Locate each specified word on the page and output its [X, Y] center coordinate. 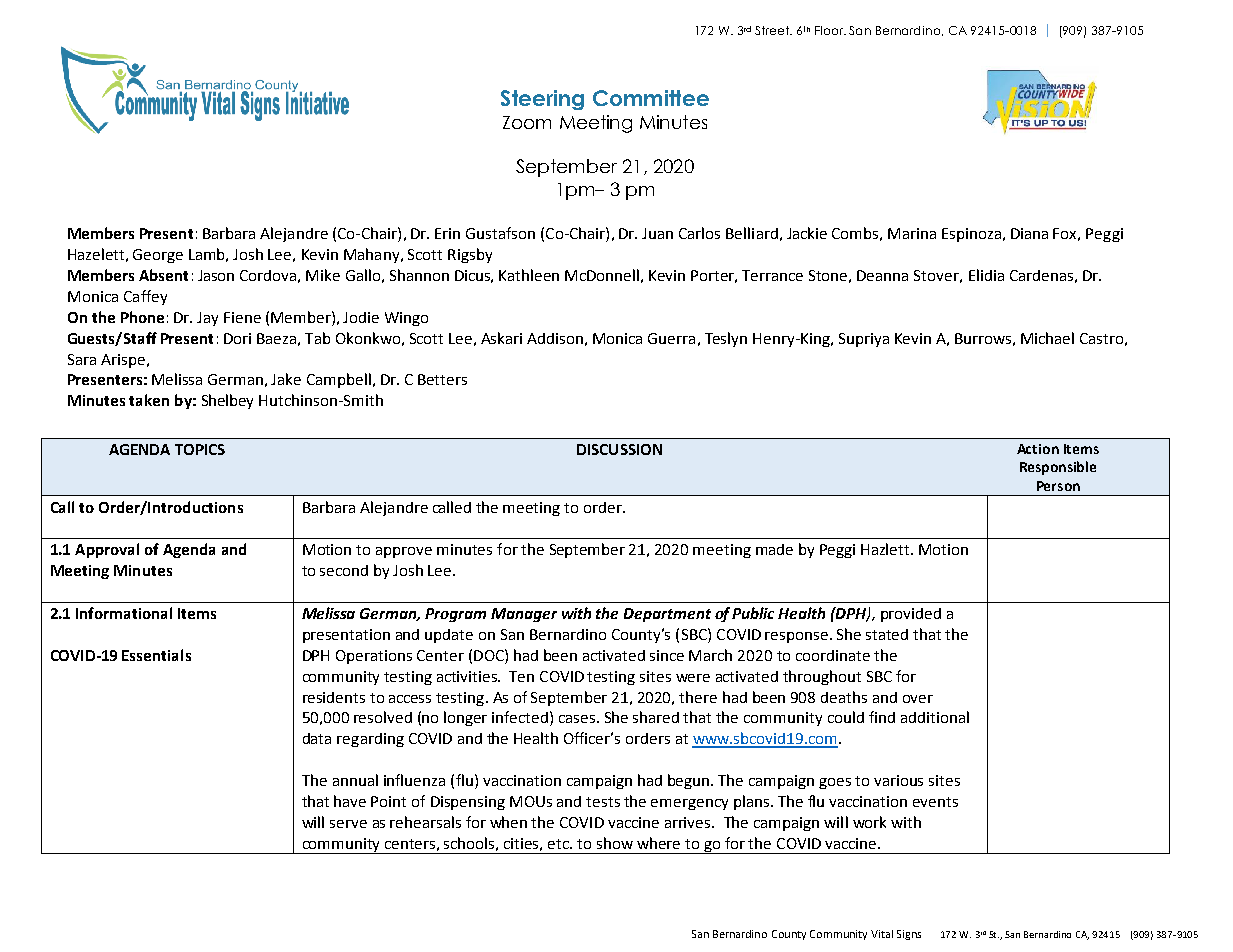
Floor [830, 30]
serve [348, 824]
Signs [909, 935]
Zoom [527, 122]
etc [560, 844]
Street [773, 30]
